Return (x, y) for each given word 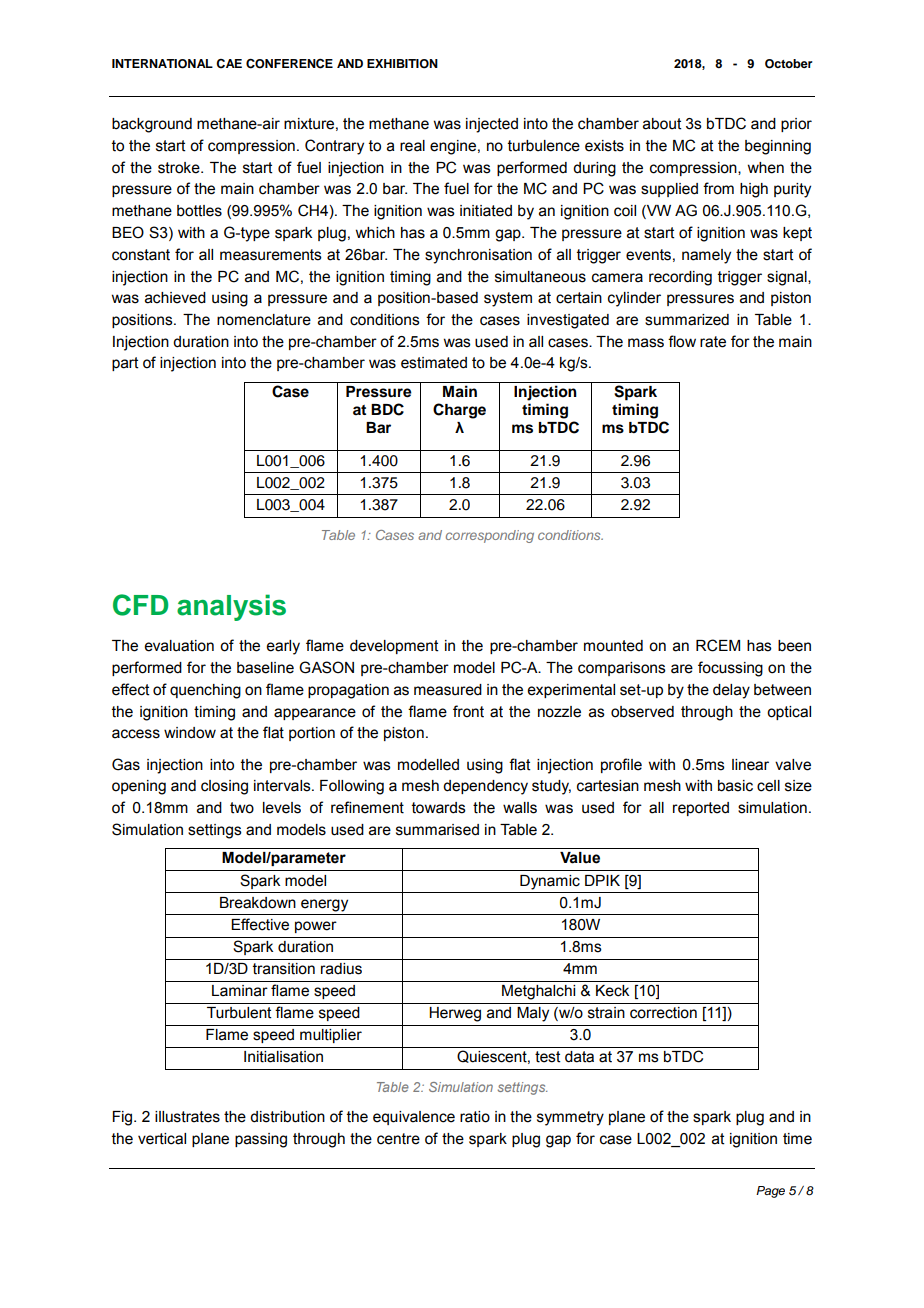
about (662, 124)
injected (492, 125)
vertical (162, 1139)
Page (770, 1192)
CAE (229, 64)
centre (398, 1139)
